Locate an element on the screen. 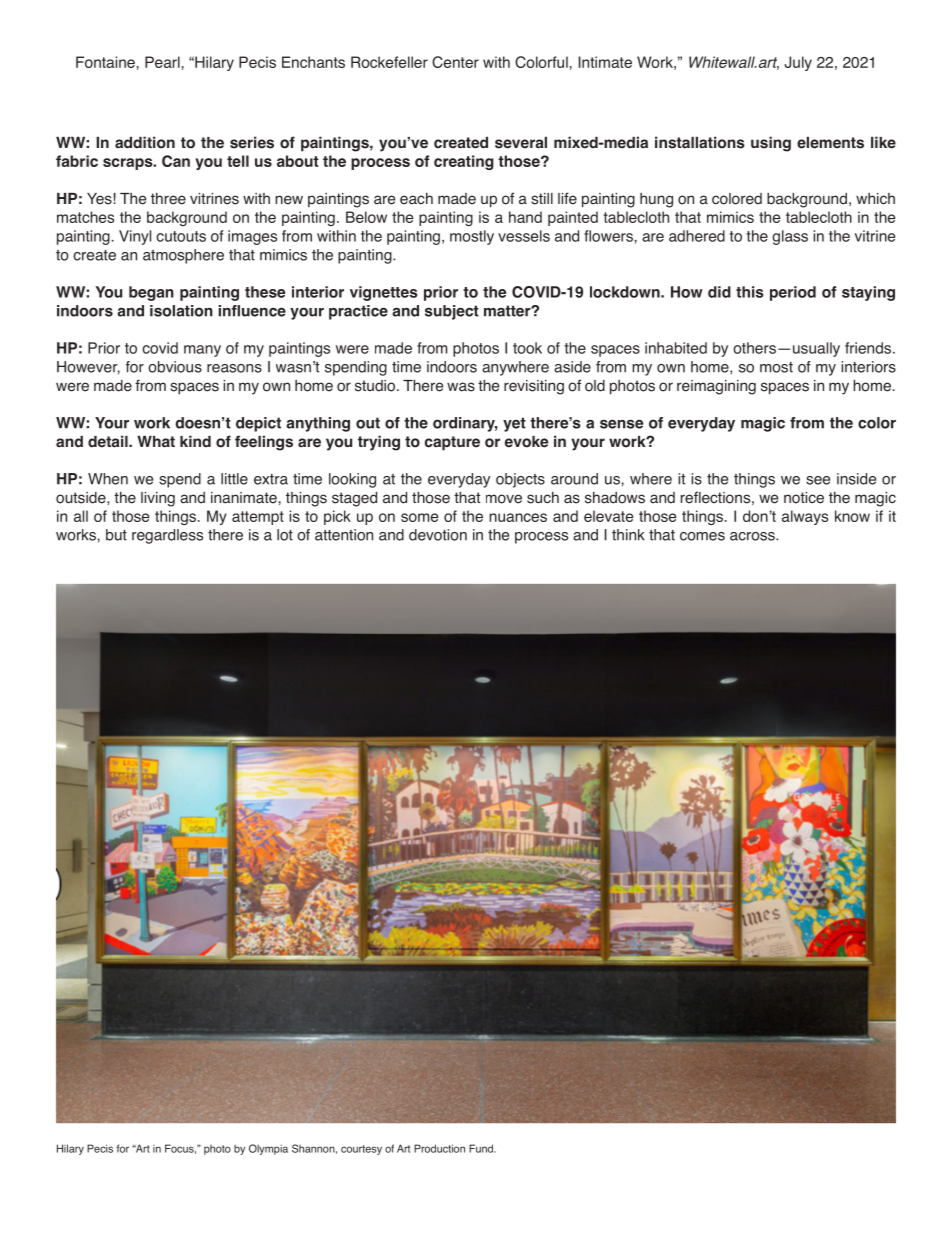  across is located at coordinates (753, 536).
